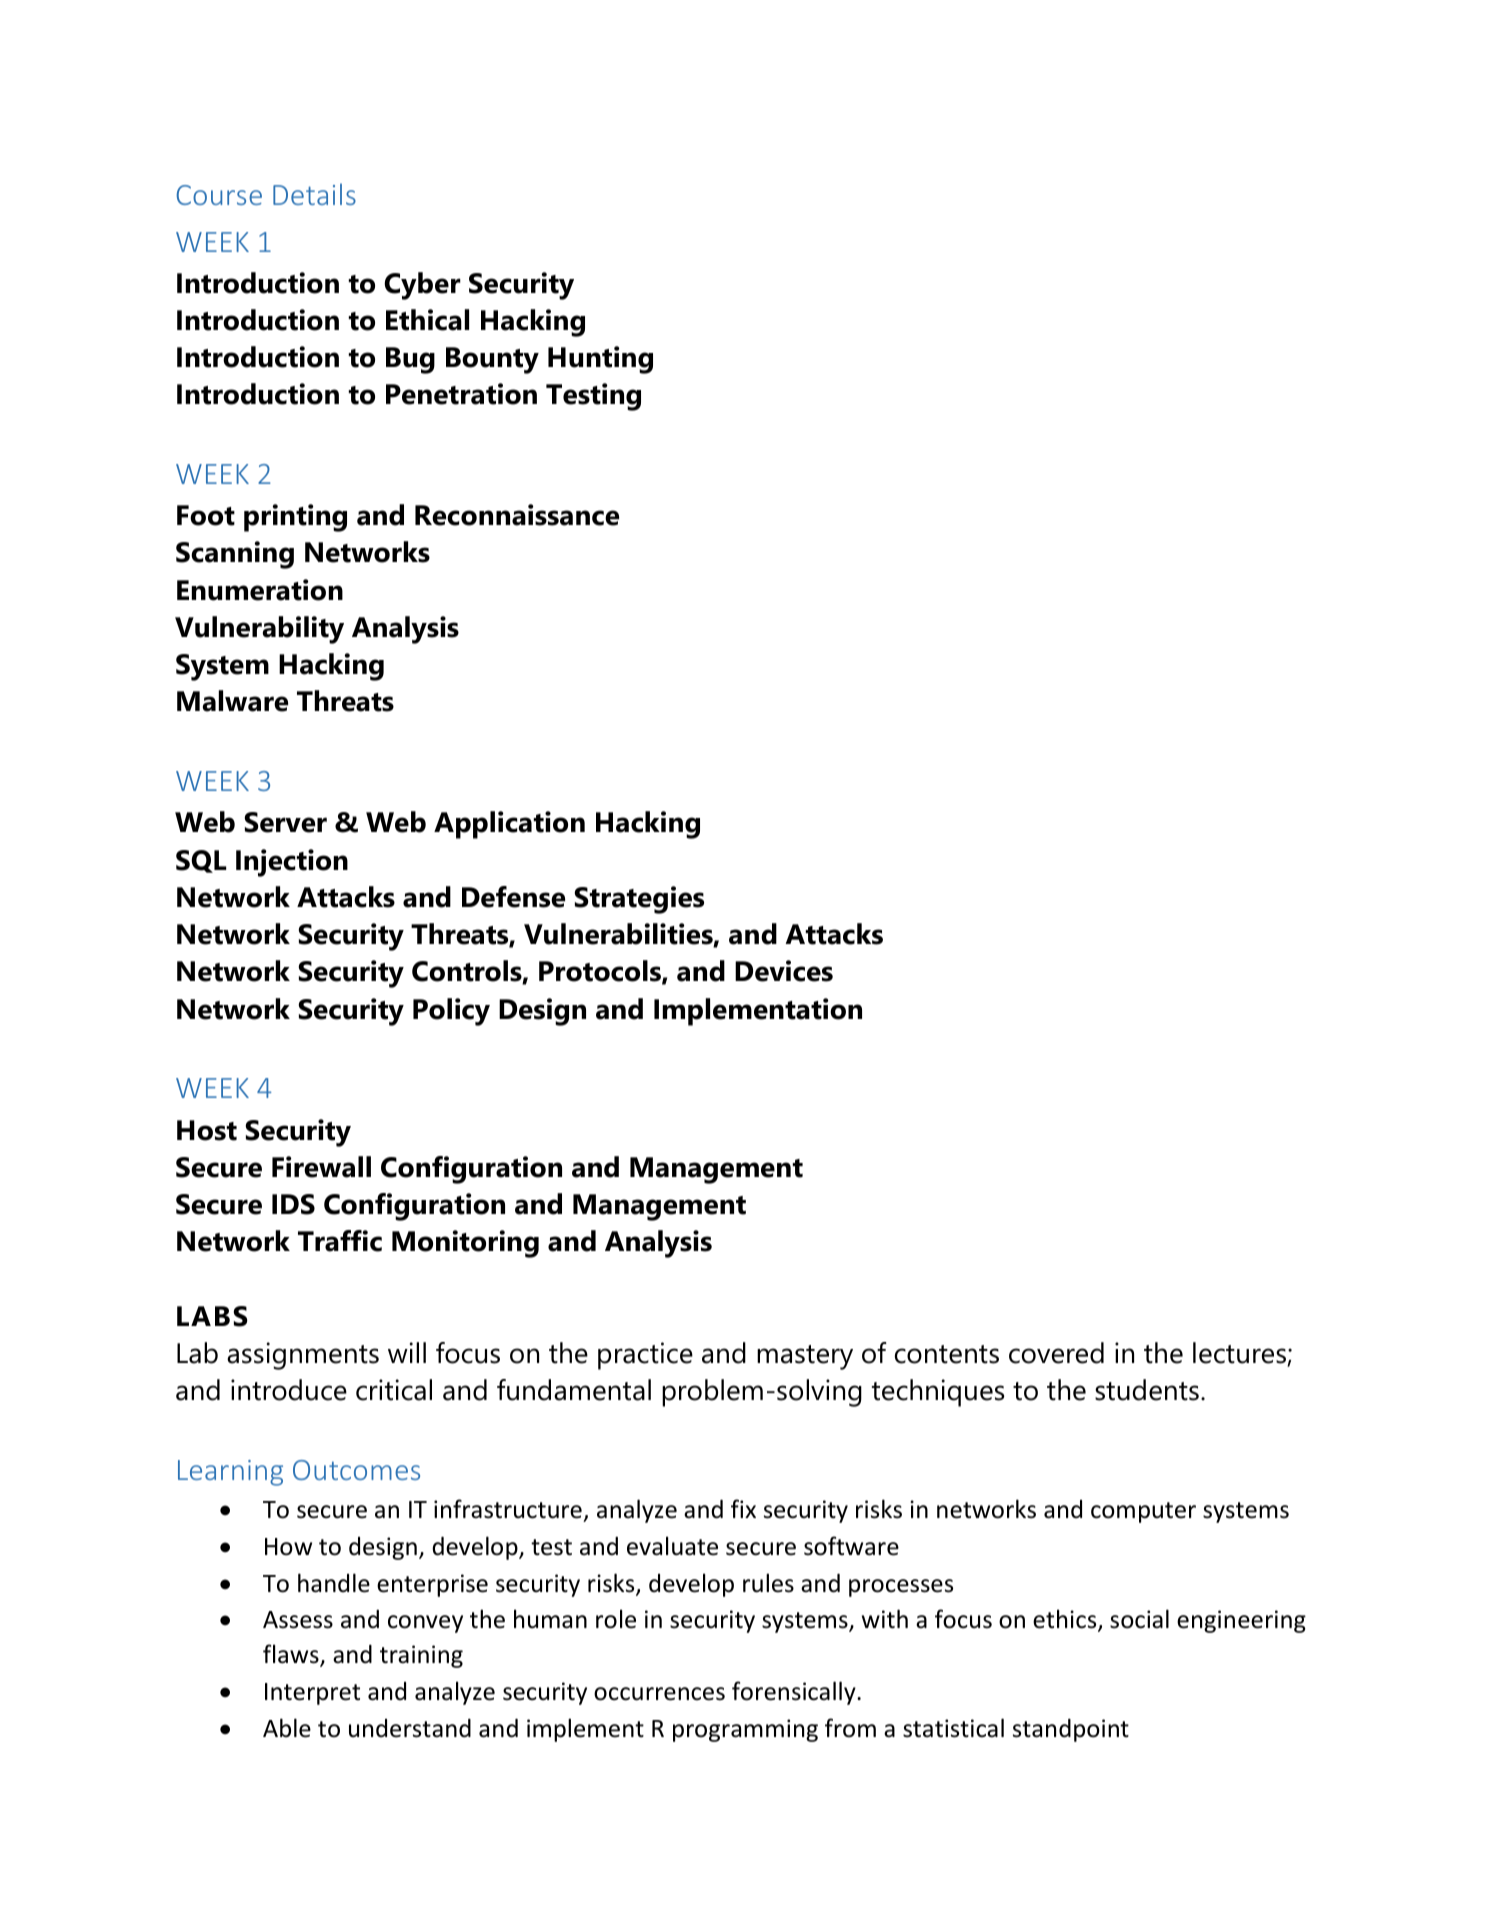 The width and height of the page is (1489, 1927). I want to click on Interpret, so click(312, 1694).
